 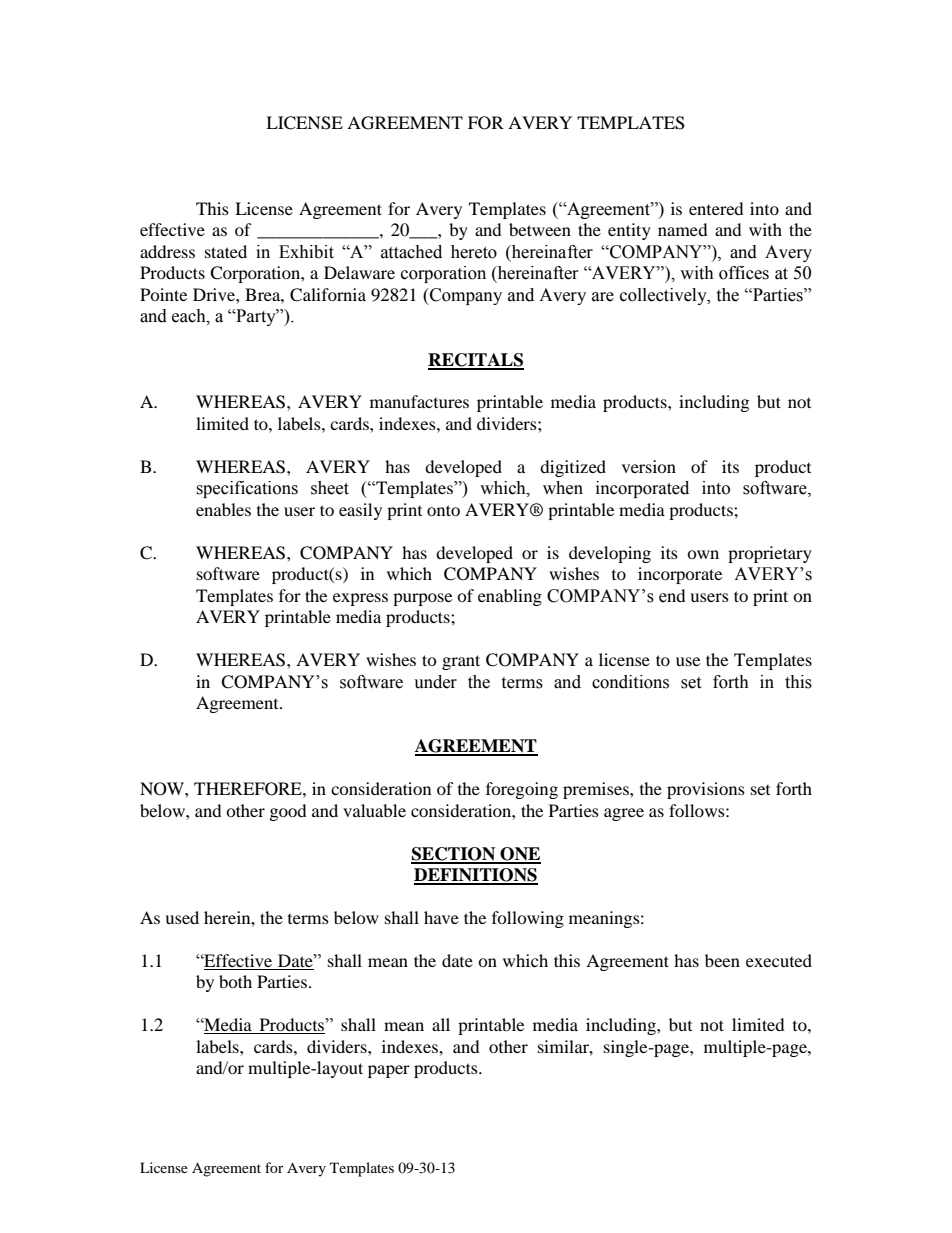 I want to click on SECTION, so click(x=454, y=855).
